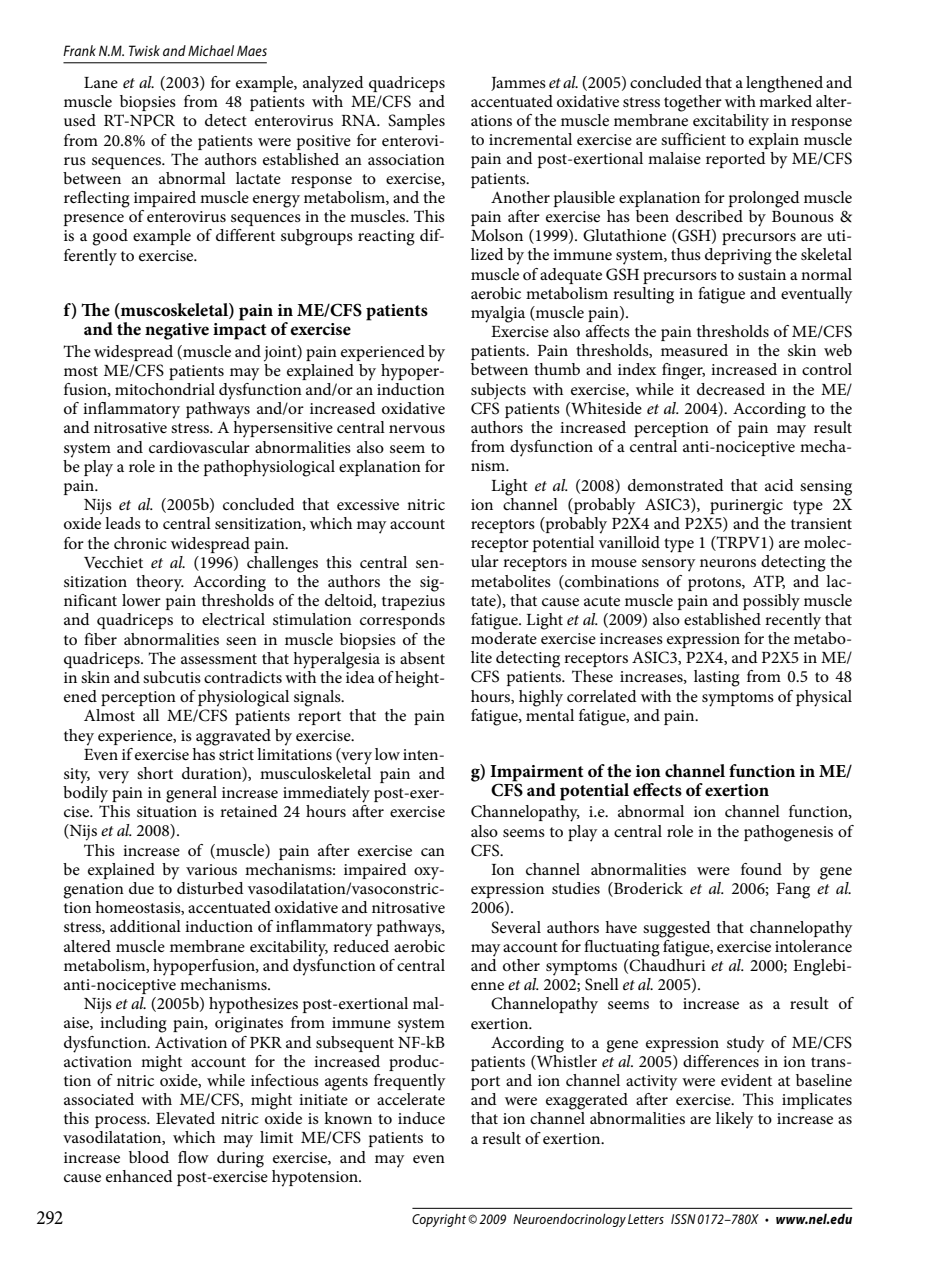 Image resolution: width=952 pixels, height=1267 pixels. Describe the element at coordinates (123, 523) in the page. I see `leads` at that location.
